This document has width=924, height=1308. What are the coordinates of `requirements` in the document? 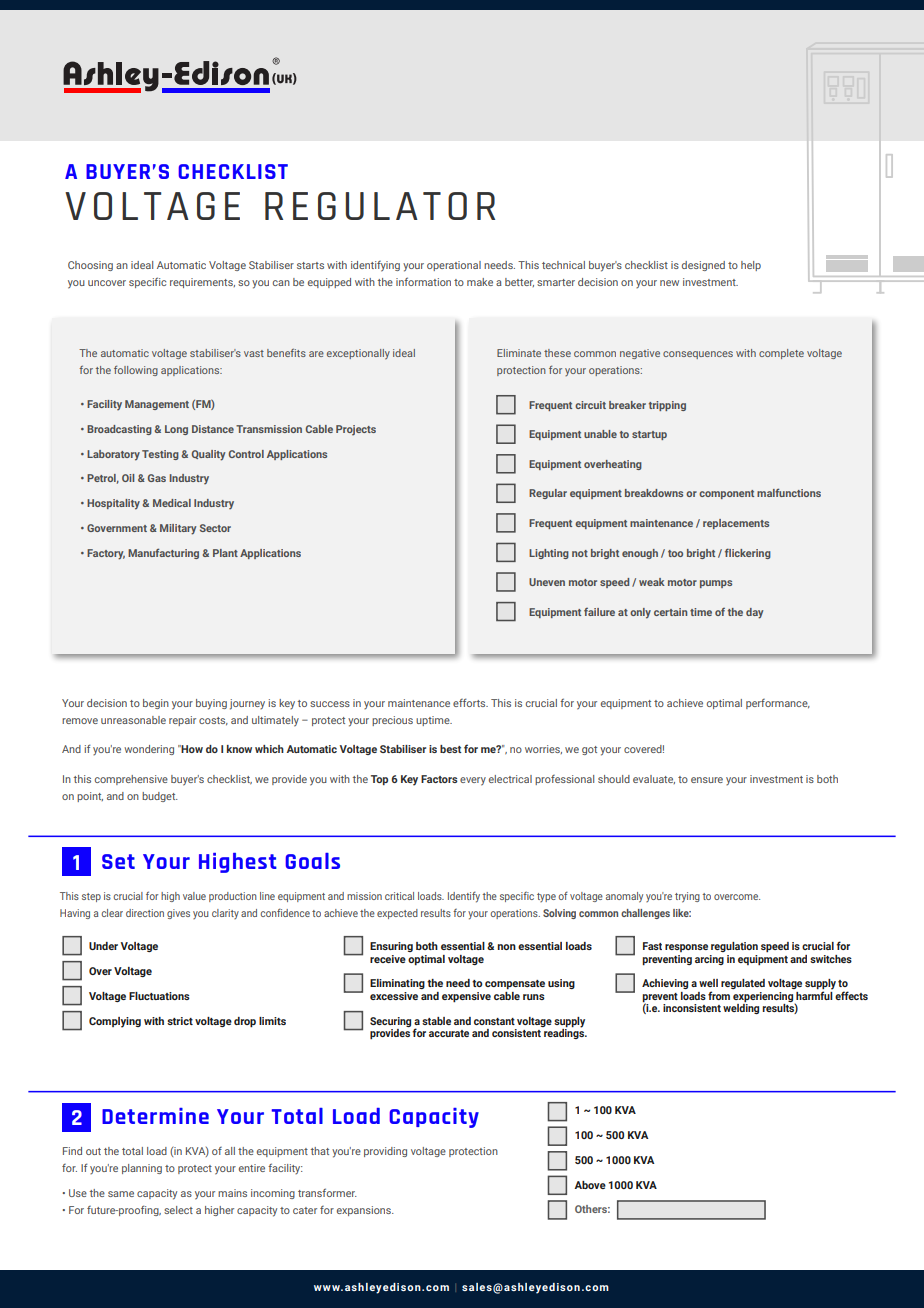 It's located at (202, 283).
